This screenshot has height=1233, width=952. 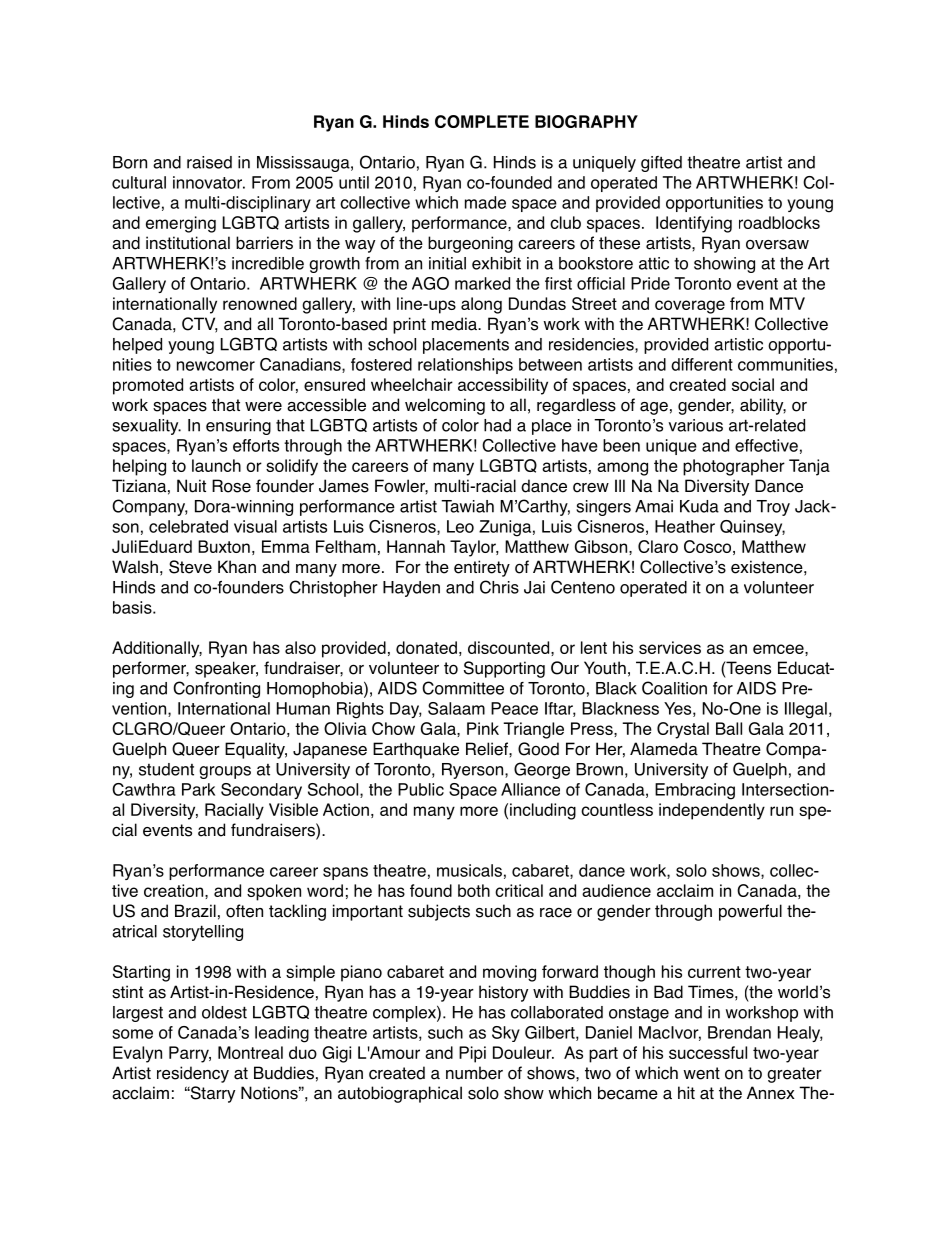 I want to click on different, so click(x=702, y=364).
